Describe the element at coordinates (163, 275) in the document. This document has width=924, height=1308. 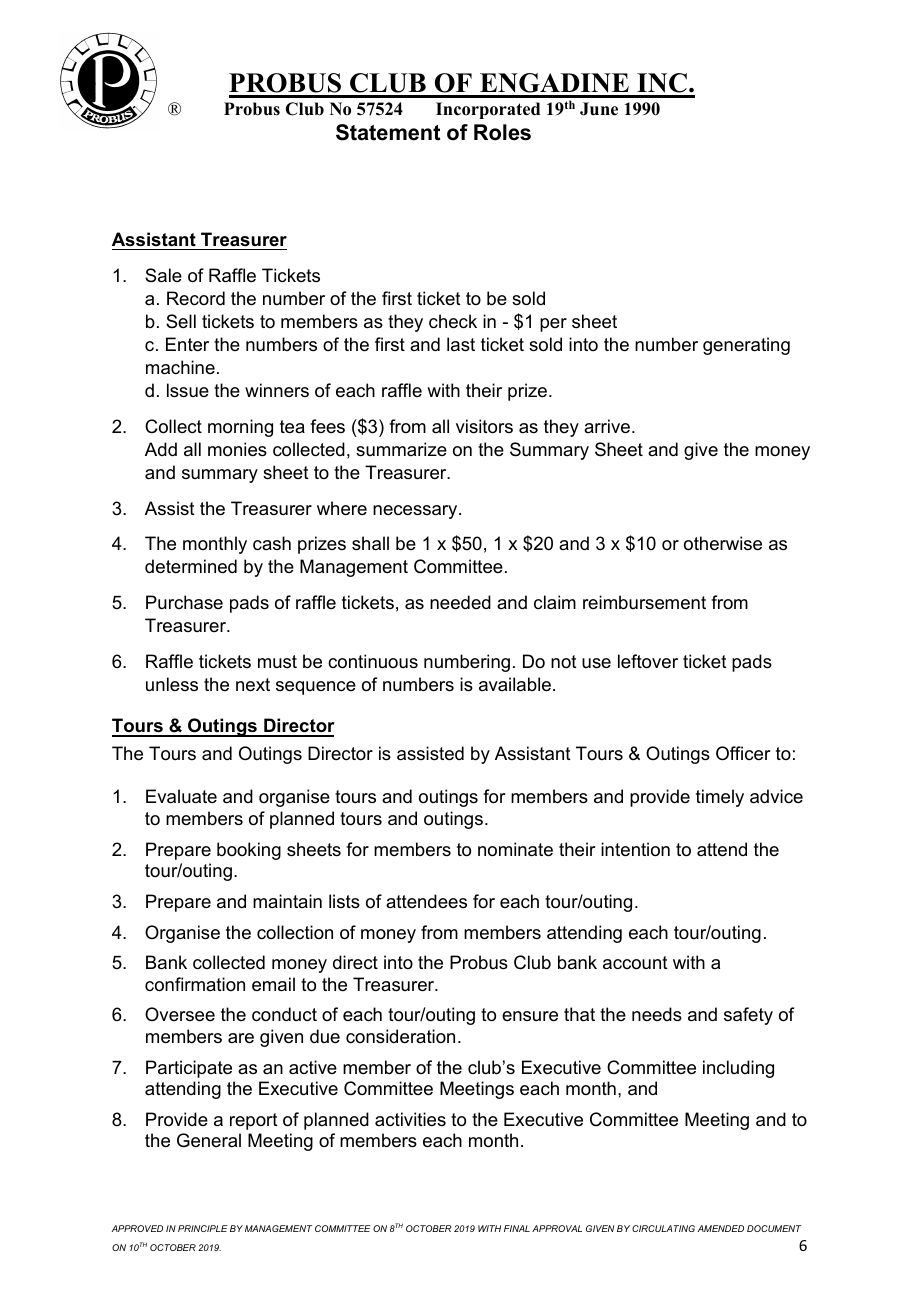
I see `Sale` at that location.
